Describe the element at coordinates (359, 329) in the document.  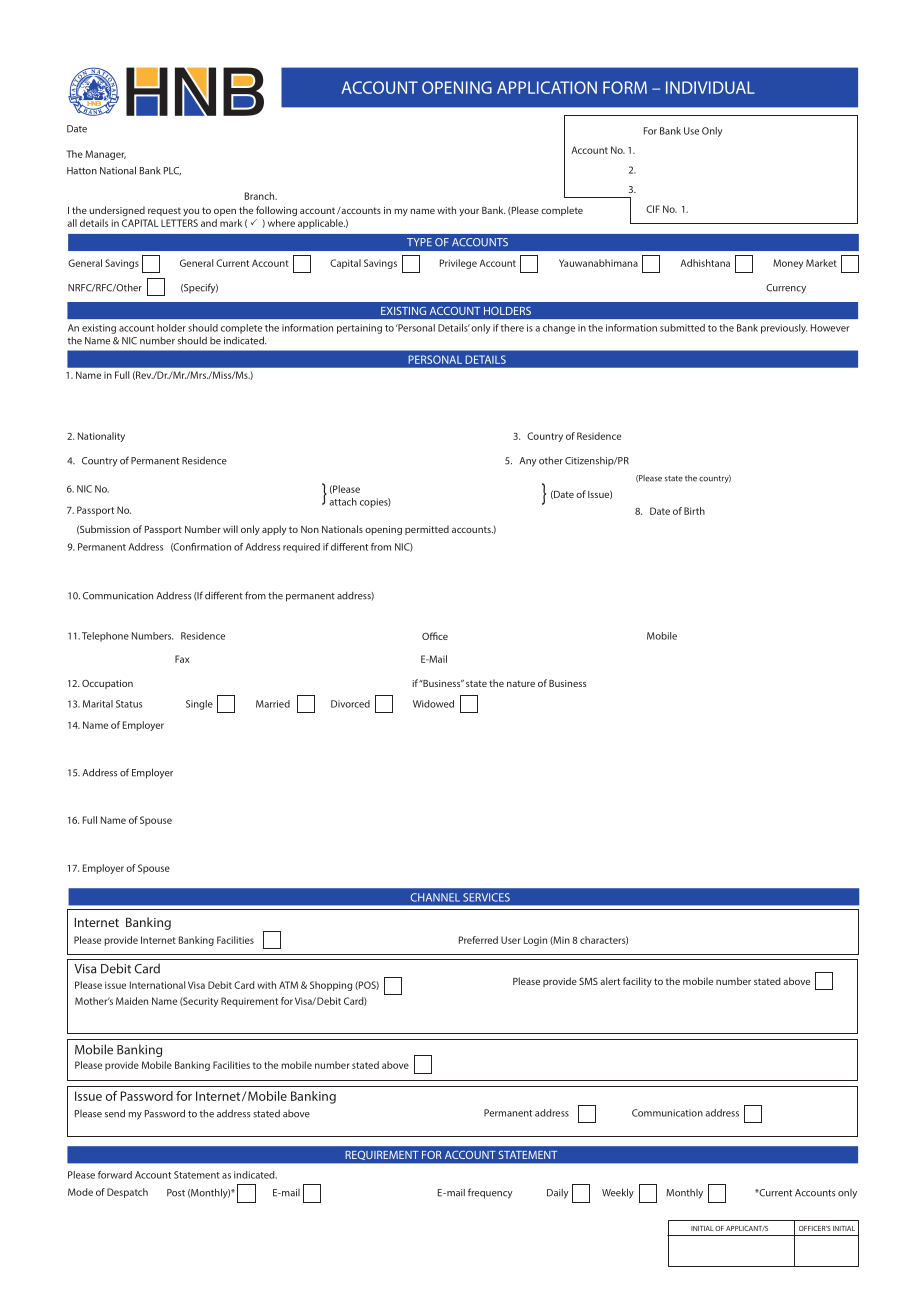
I see `pertaining` at that location.
